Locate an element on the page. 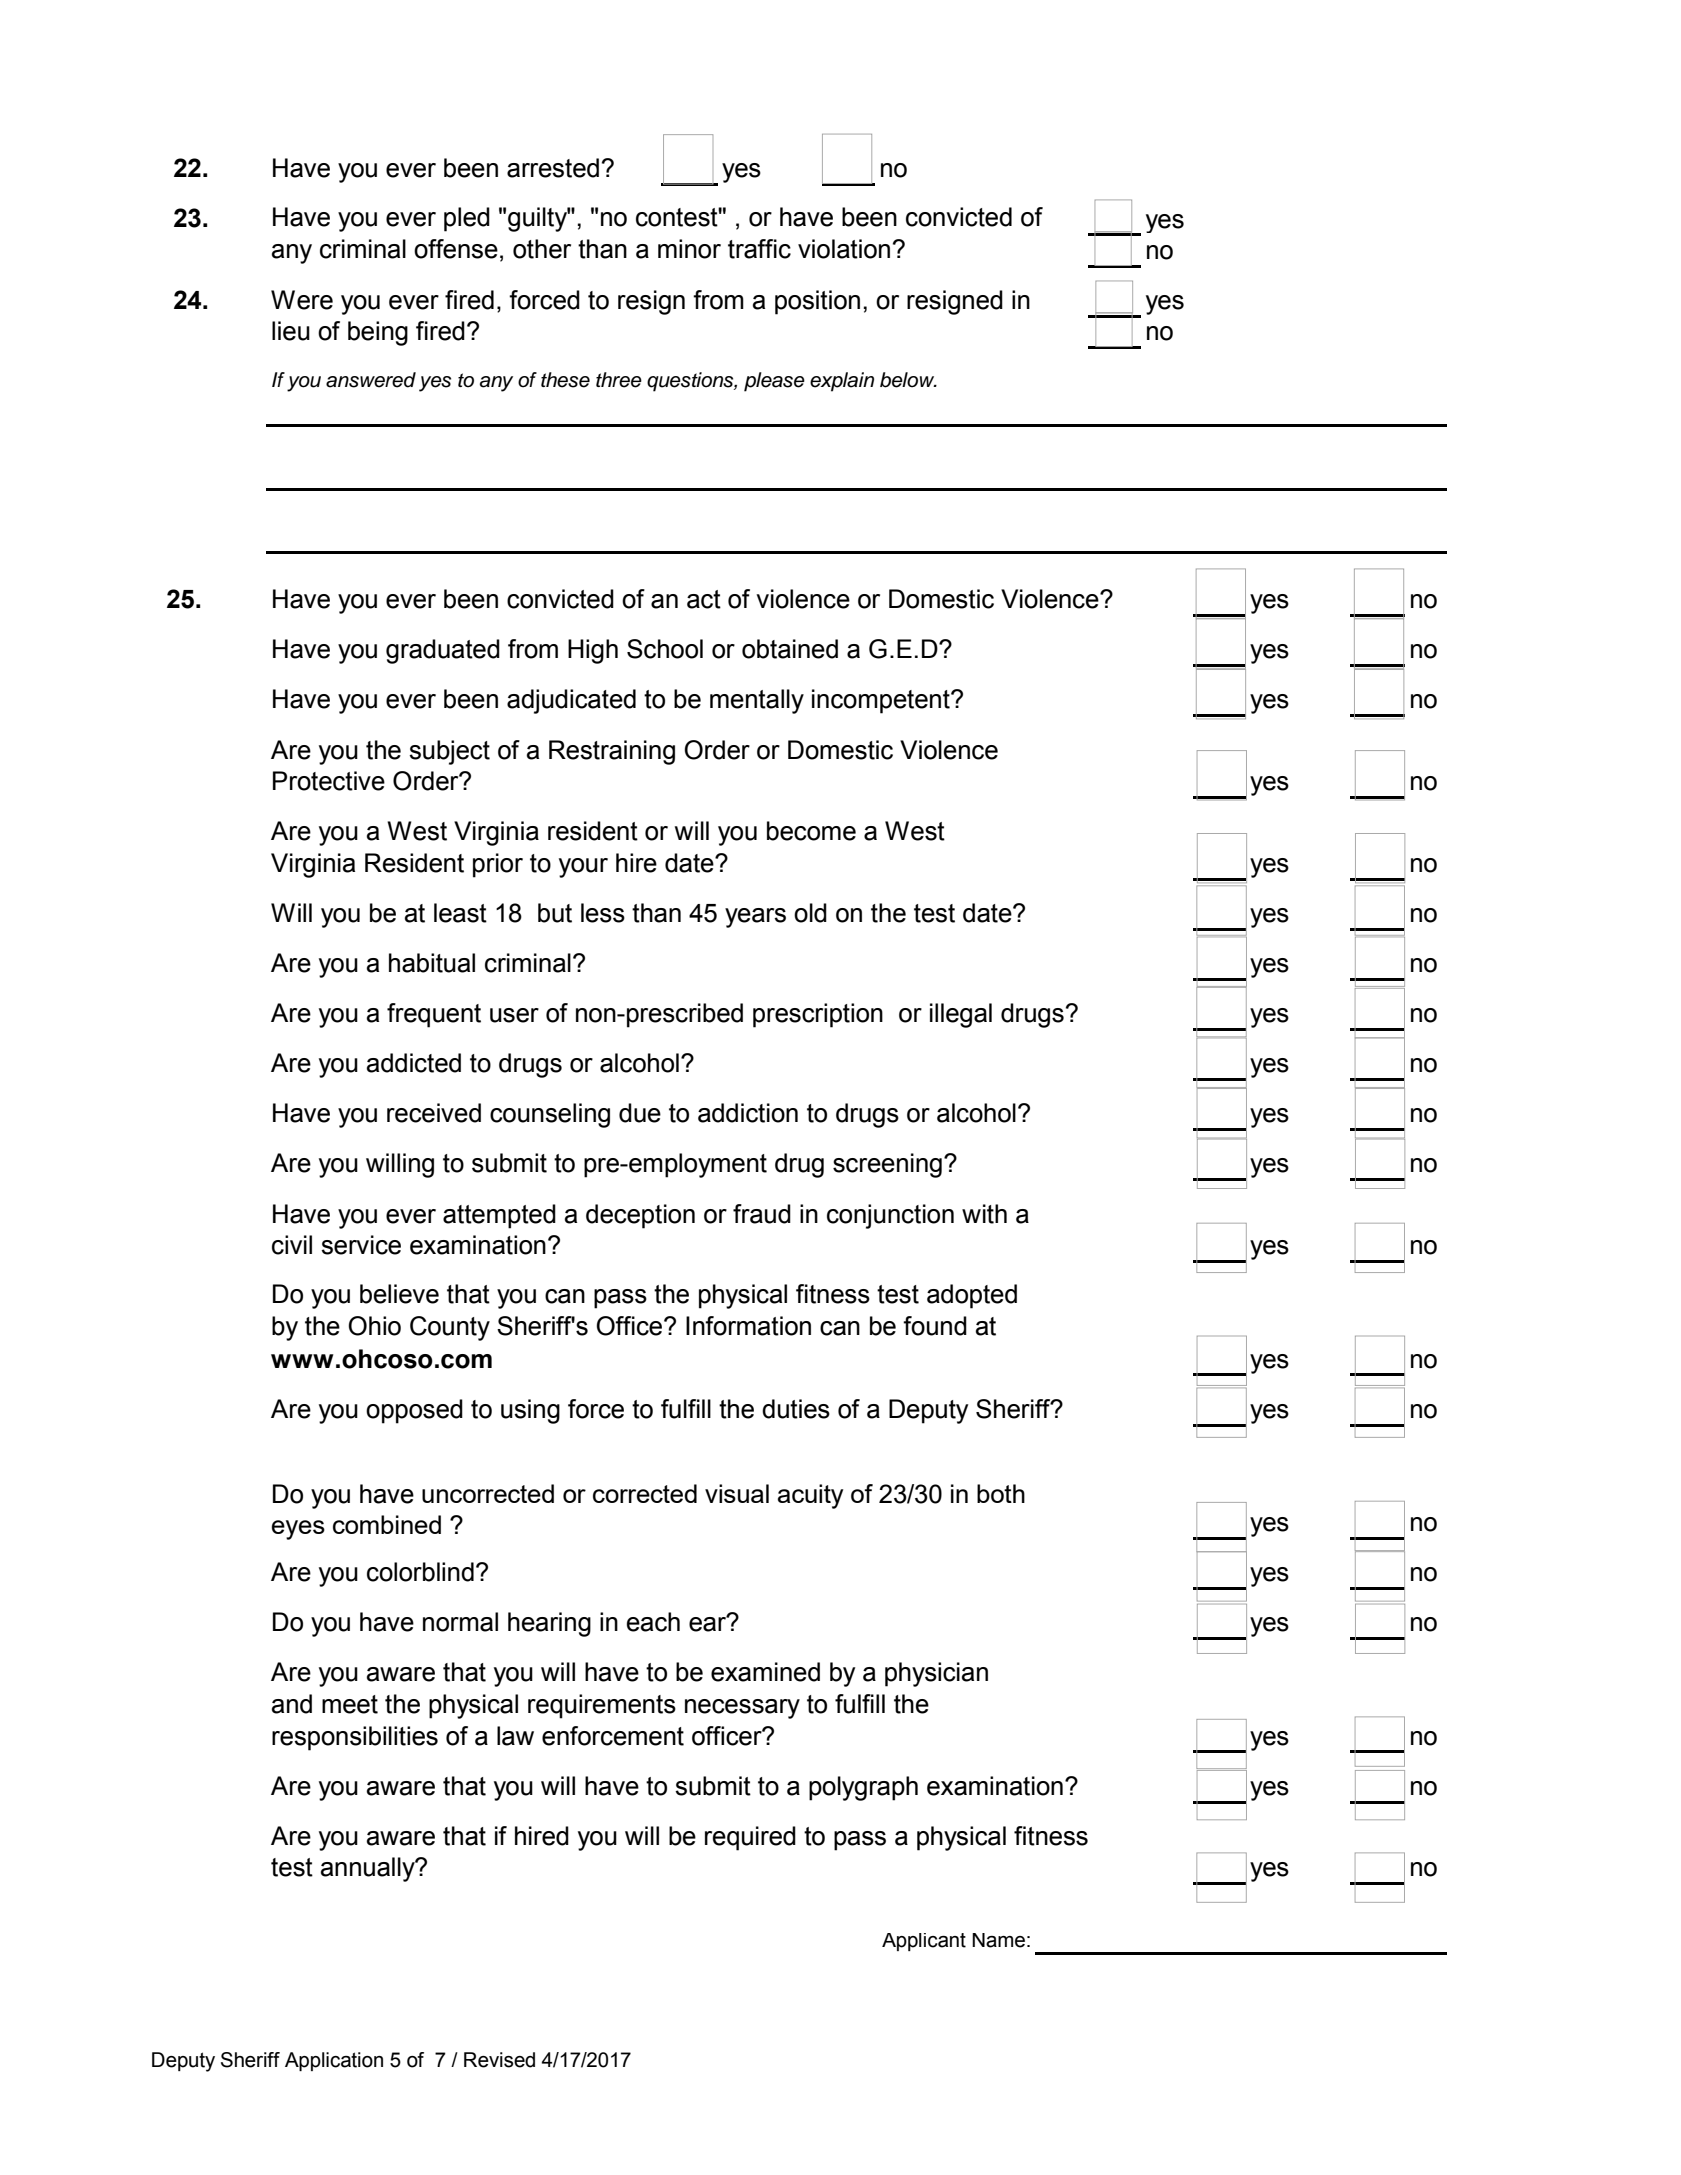 The width and height of the page is (1681, 2175). being is located at coordinates (378, 333).
